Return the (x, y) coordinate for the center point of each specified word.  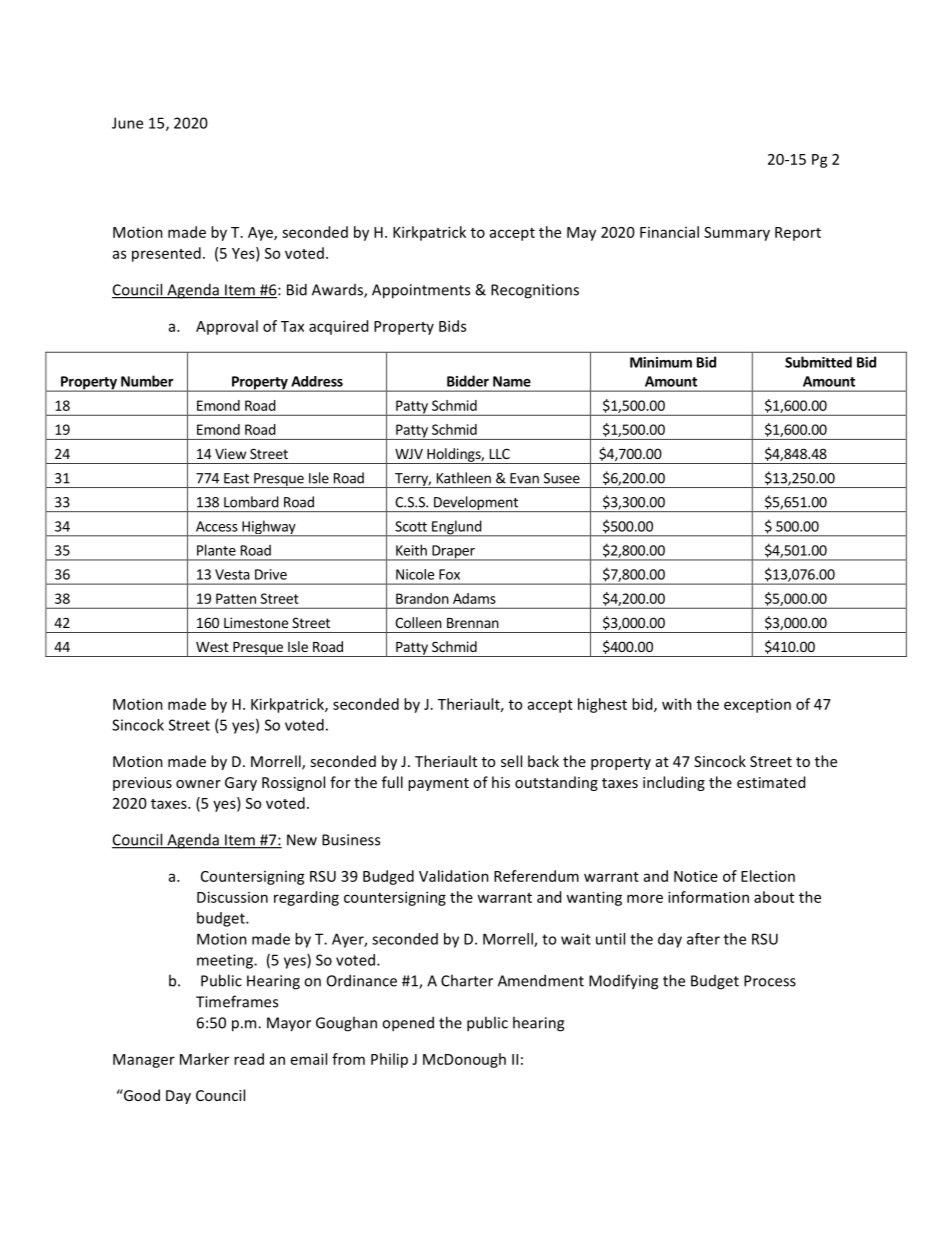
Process (770, 981)
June (127, 123)
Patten (236, 598)
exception (757, 706)
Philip (389, 1060)
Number (147, 381)
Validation (454, 876)
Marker (204, 1059)
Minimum (661, 362)
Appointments (421, 291)
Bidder (468, 381)
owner (198, 784)
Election (768, 876)
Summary (737, 234)
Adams (474, 598)
